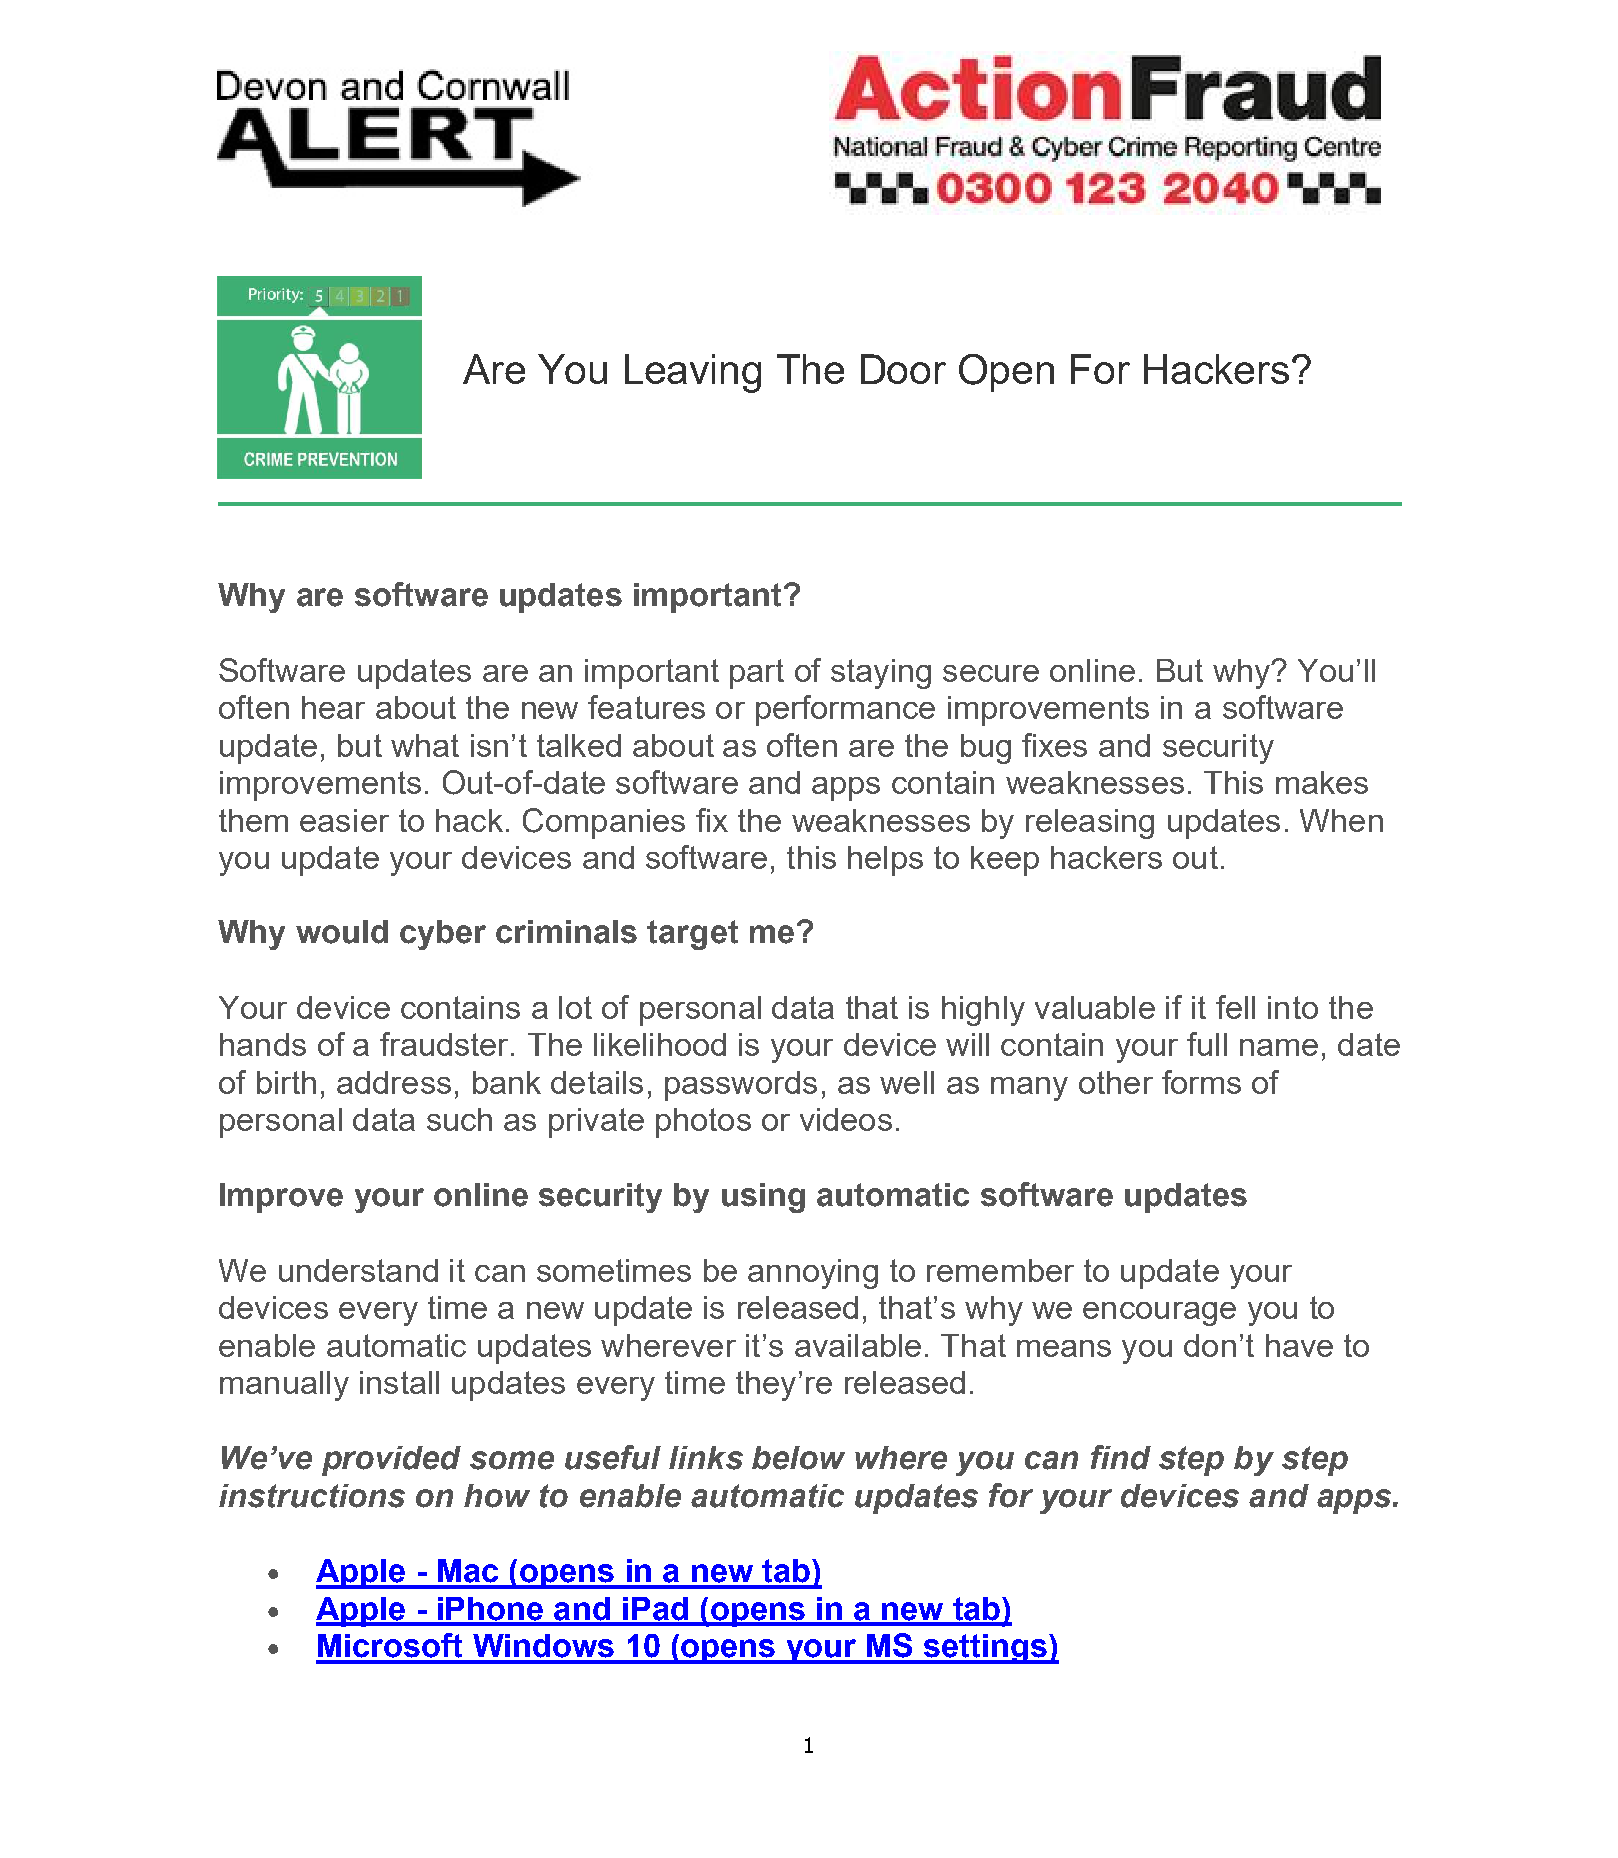 This screenshot has height=1858, width=1618. What do you see at coordinates (845, 710) in the screenshot?
I see `performance` at bounding box center [845, 710].
